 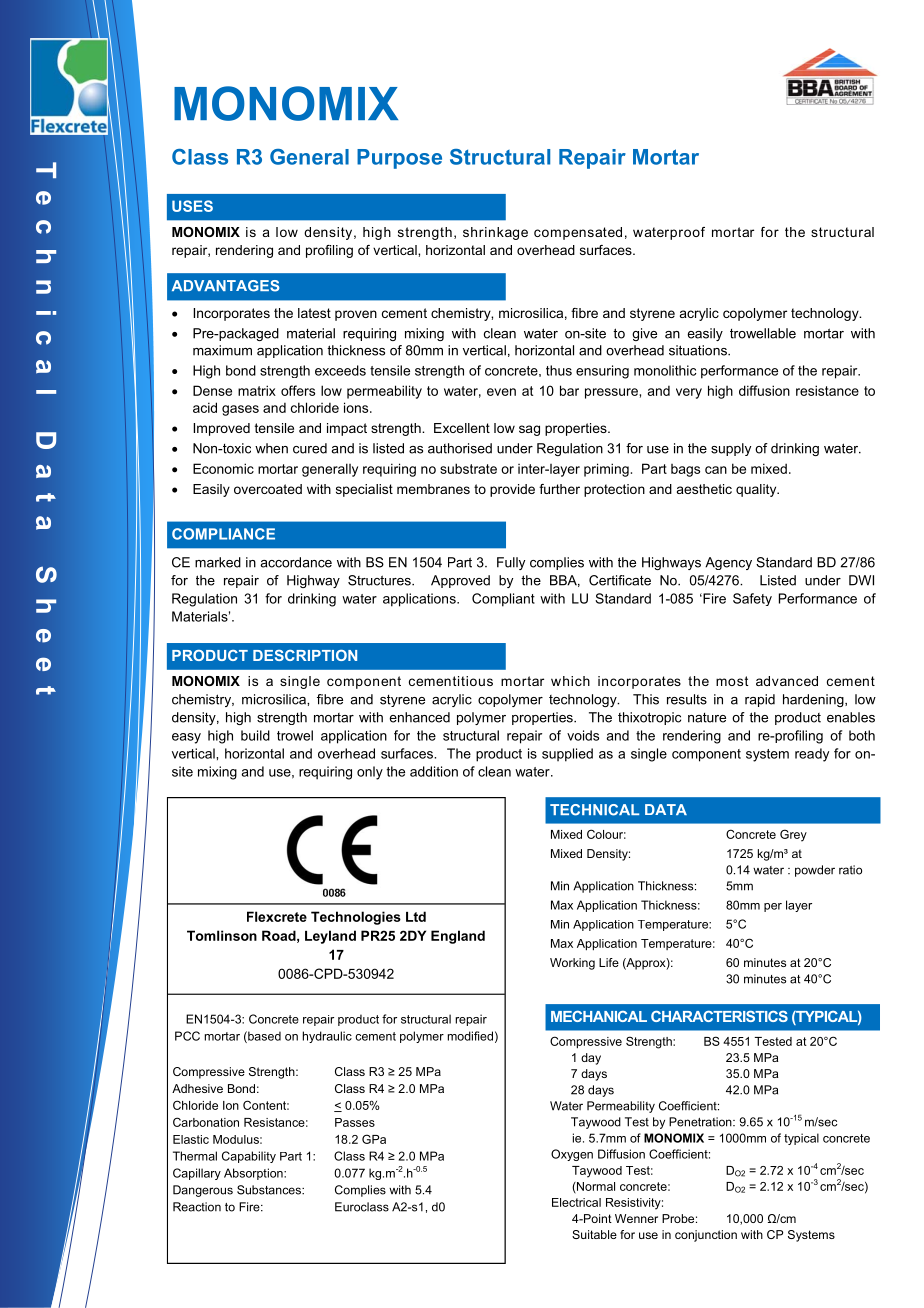 What do you see at coordinates (757, 490) in the screenshot?
I see `quality` at bounding box center [757, 490].
